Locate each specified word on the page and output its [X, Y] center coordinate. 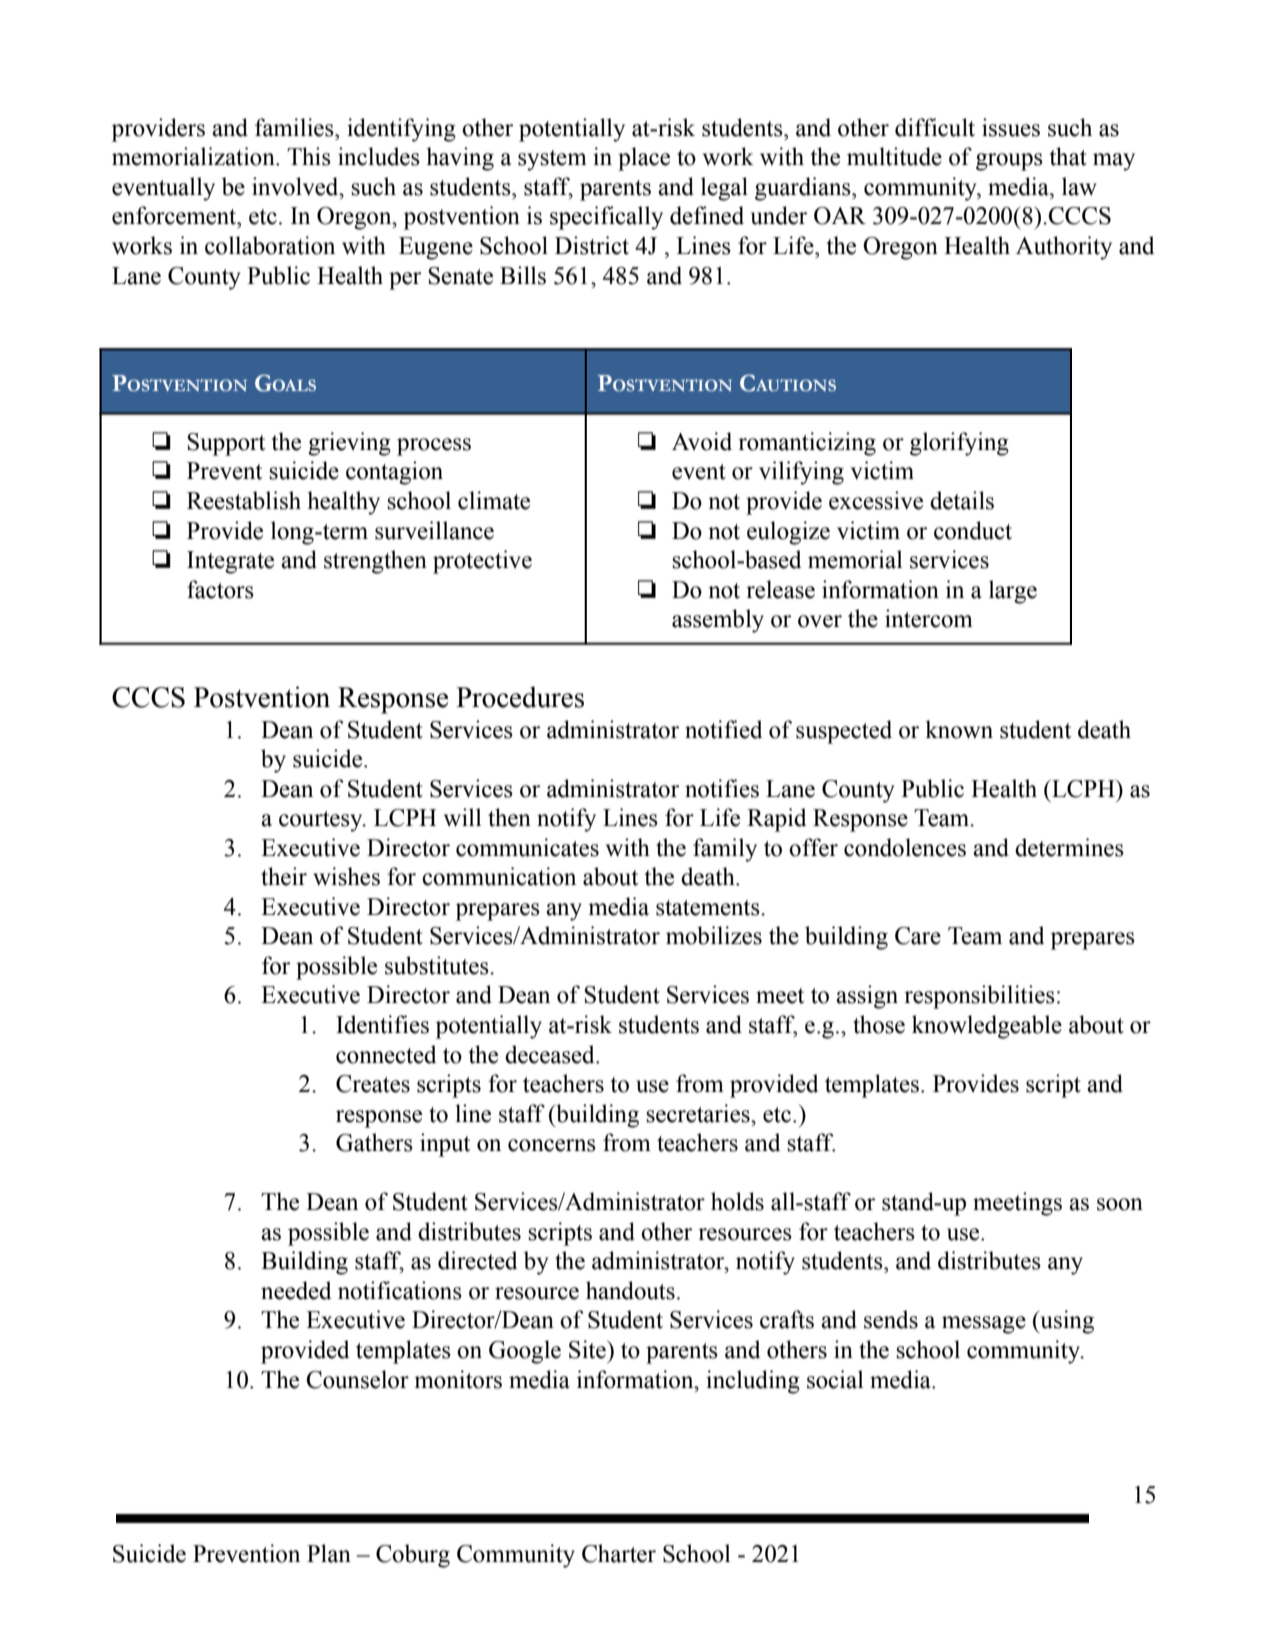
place [644, 159]
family [725, 850]
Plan [329, 1553]
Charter [619, 1553]
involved [296, 186]
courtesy [322, 821]
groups [1009, 162]
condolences [905, 847]
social [835, 1379]
